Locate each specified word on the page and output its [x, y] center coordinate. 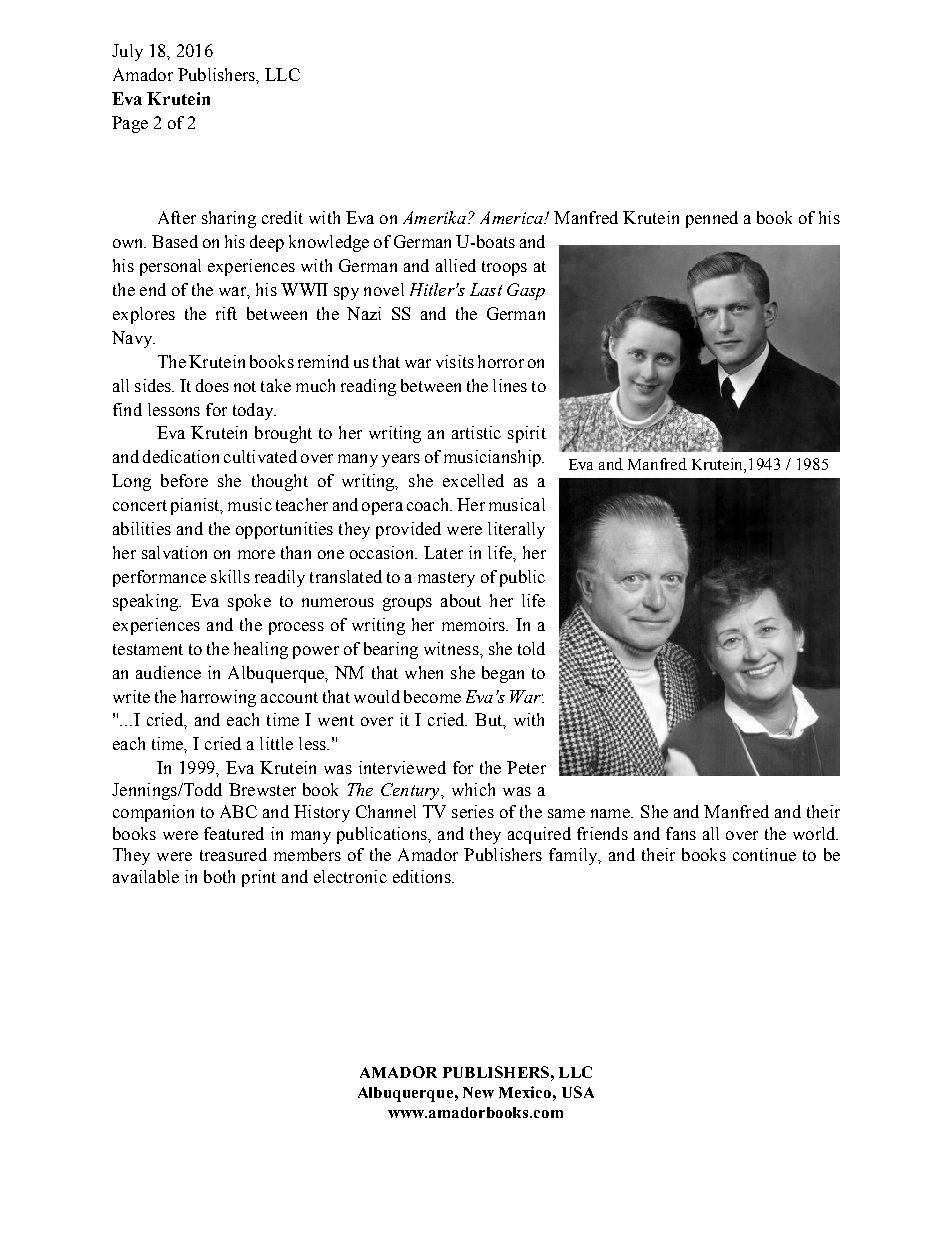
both [219, 876]
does [212, 385]
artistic [476, 432]
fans [681, 833]
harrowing [218, 698]
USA [578, 1092]
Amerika [434, 217]
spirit [527, 434]
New [478, 1092]
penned [712, 219]
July [127, 52]
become [432, 696]
